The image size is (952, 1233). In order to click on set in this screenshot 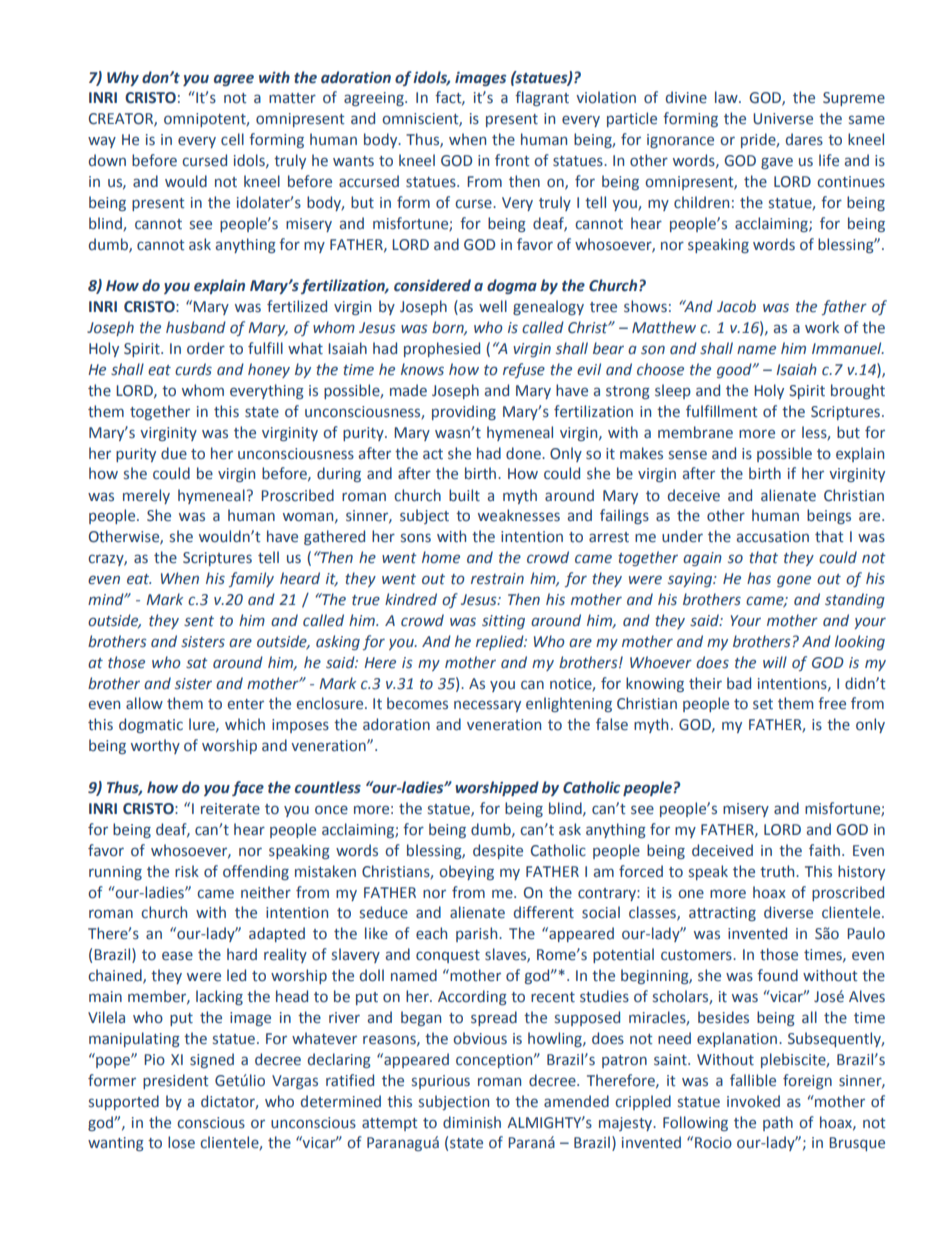, I will do `click(763, 704)`.
